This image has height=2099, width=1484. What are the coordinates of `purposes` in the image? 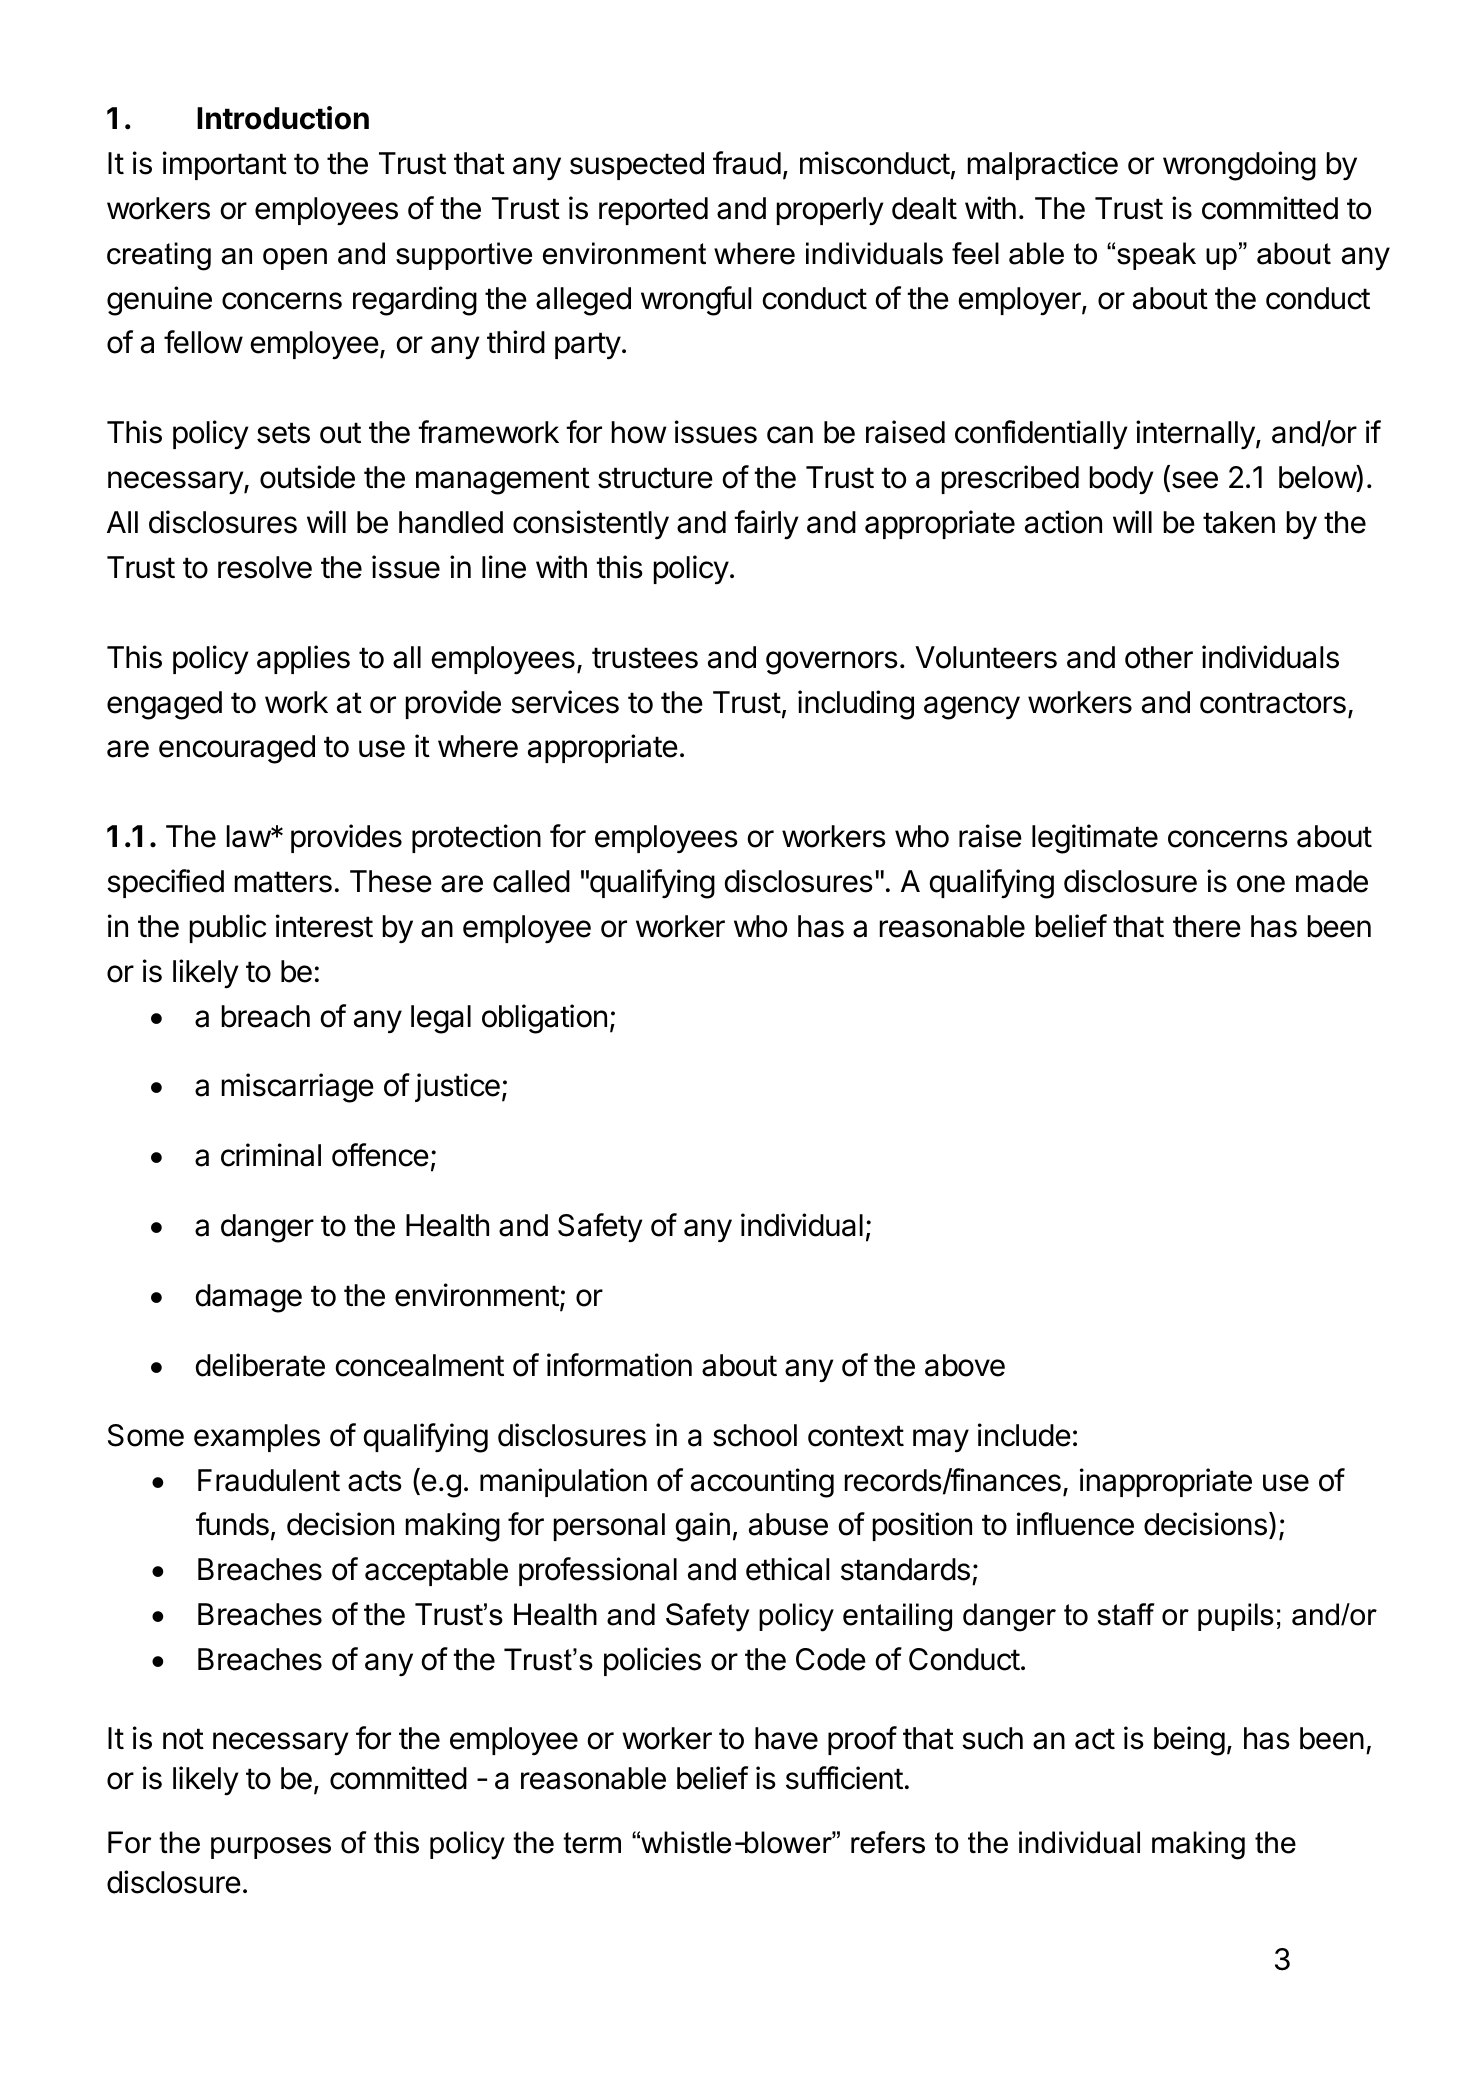 It's located at (271, 1848).
